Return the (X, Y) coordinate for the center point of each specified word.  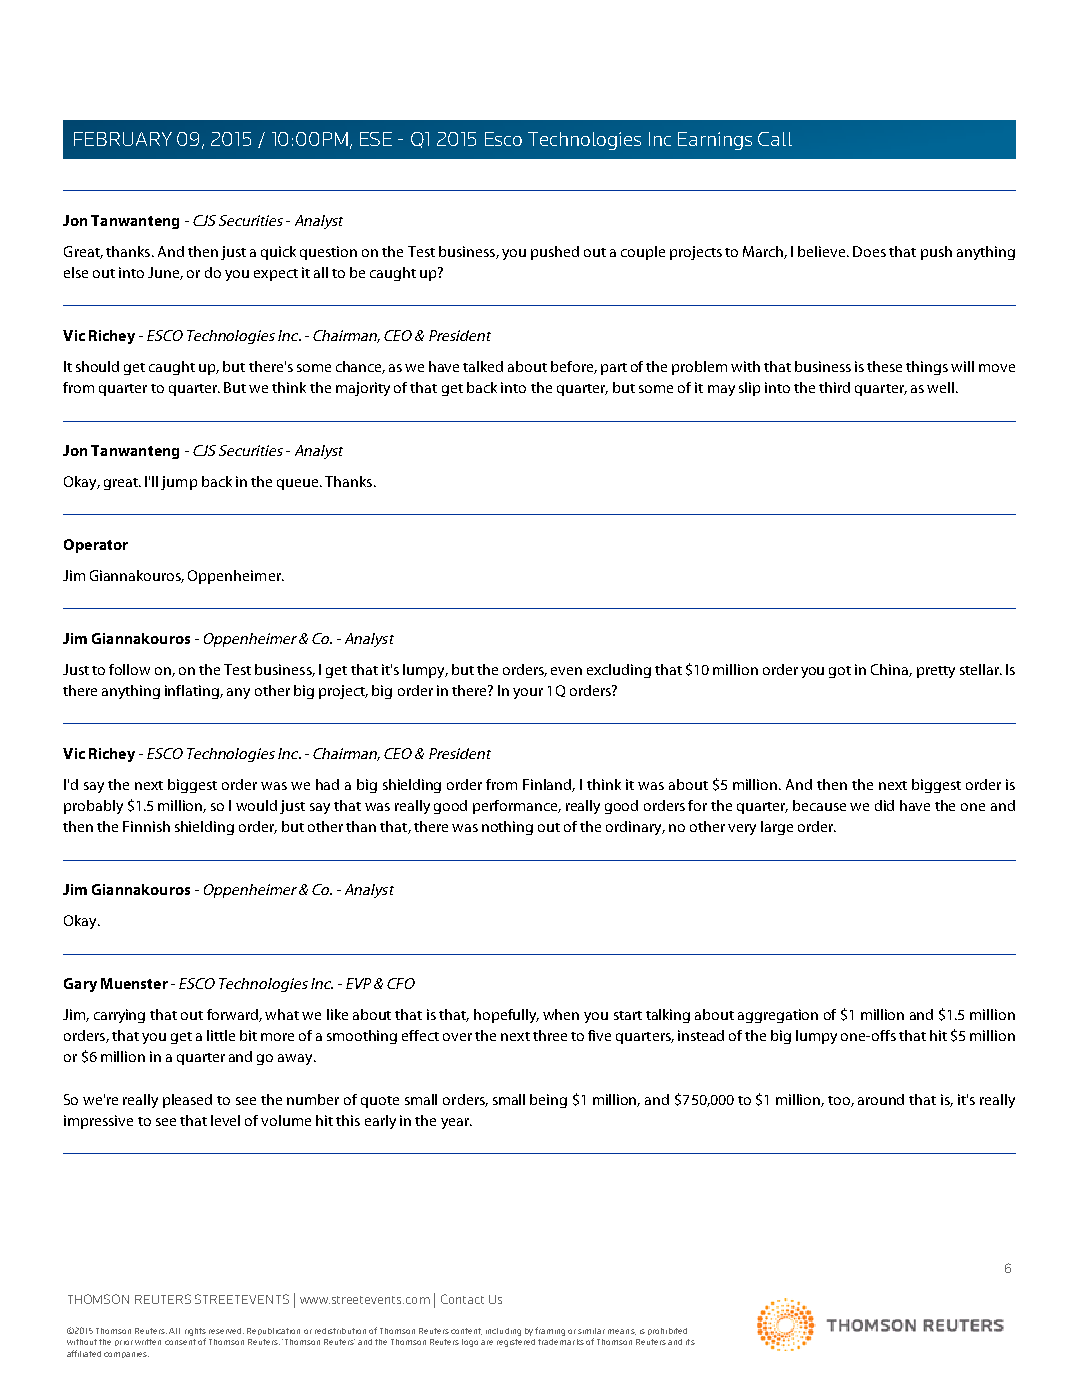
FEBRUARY (123, 139)
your (528, 693)
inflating (193, 692)
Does (869, 251)
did (884, 805)
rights (195, 1332)
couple (643, 253)
